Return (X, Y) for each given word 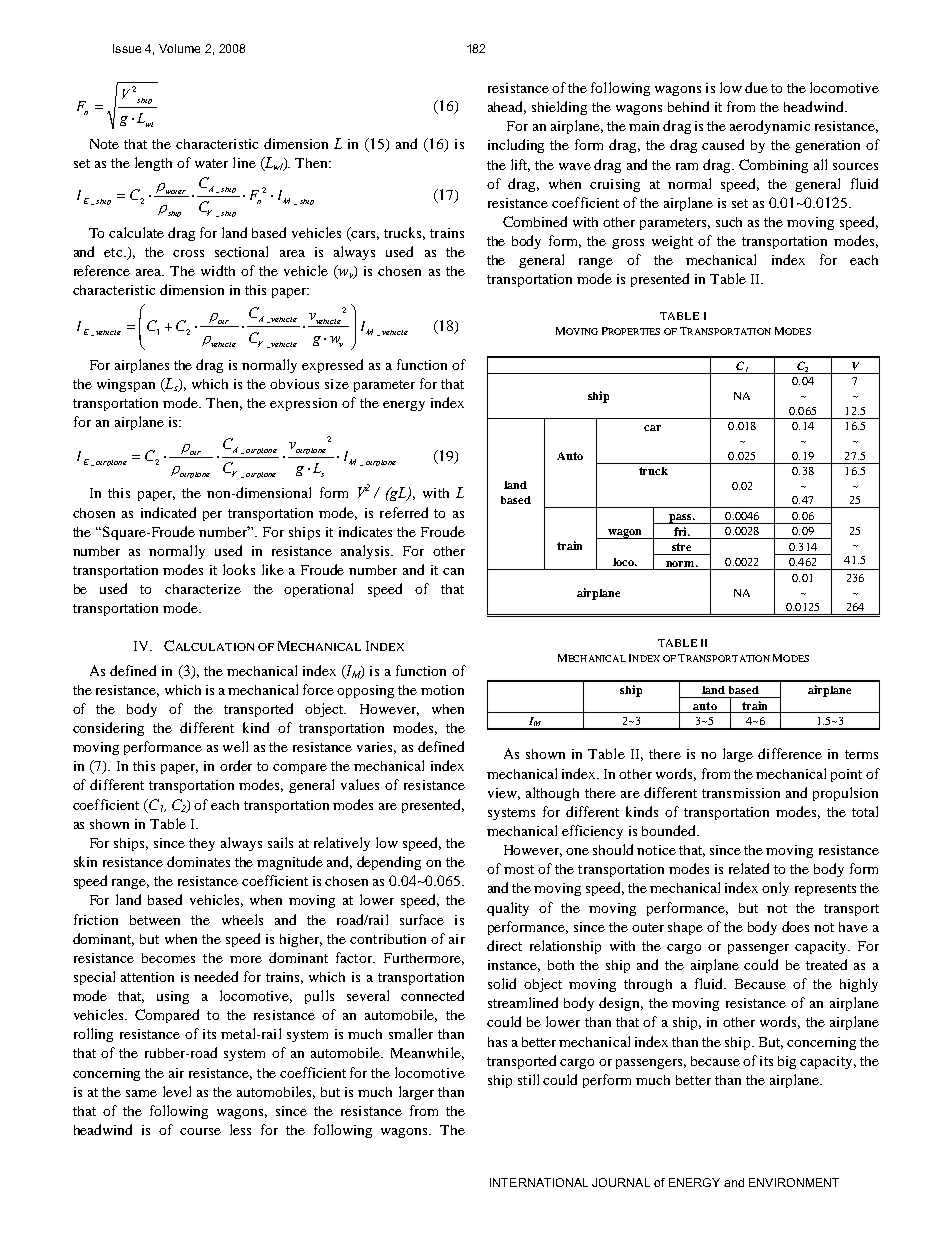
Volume (179, 48)
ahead (507, 107)
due (756, 87)
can (453, 571)
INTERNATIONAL (539, 1182)
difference (790, 753)
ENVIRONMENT (794, 1182)
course (200, 1131)
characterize (203, 589)
